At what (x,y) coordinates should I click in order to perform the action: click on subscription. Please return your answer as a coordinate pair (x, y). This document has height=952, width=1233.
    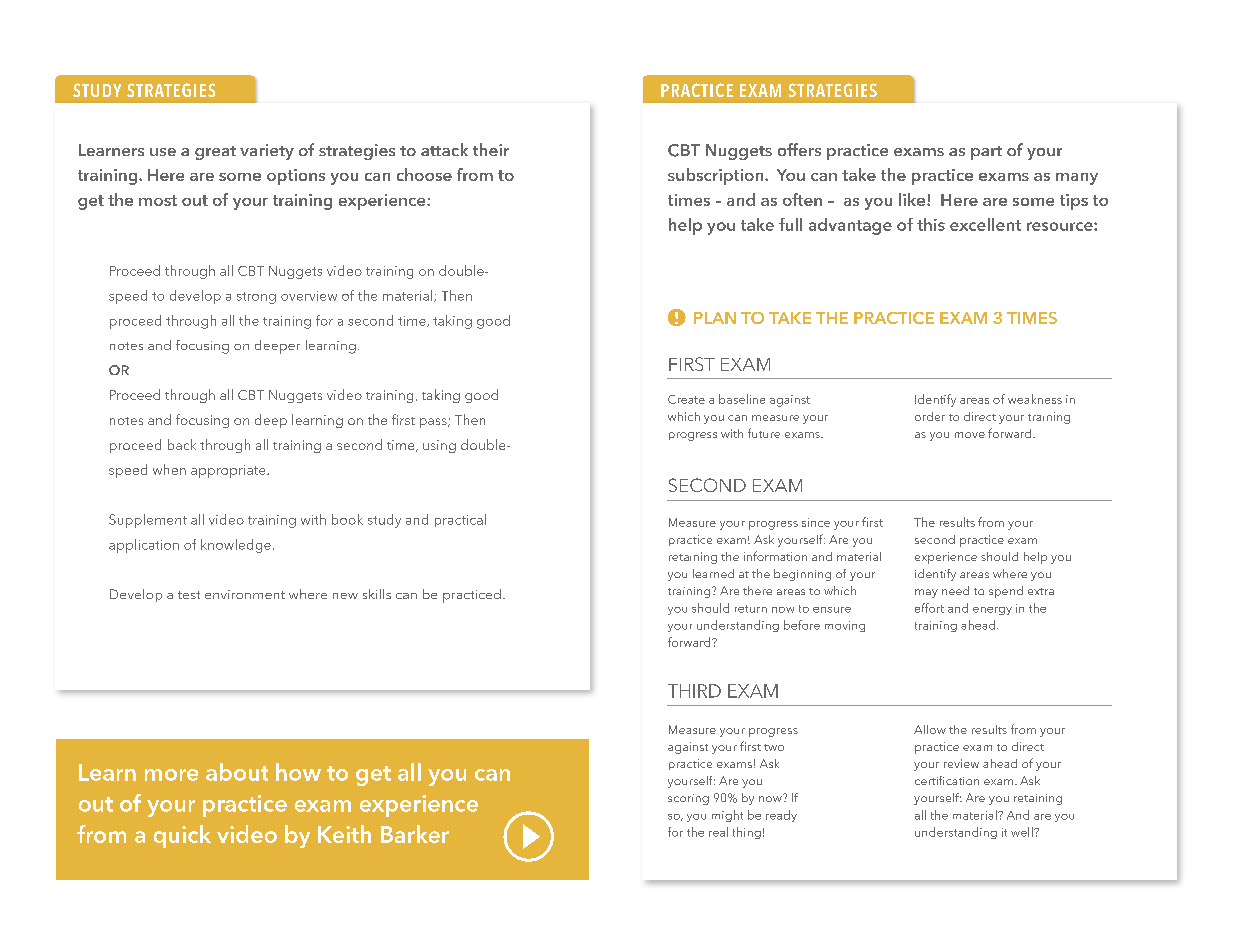
    Looking at the image, I should click on (717, 176).
